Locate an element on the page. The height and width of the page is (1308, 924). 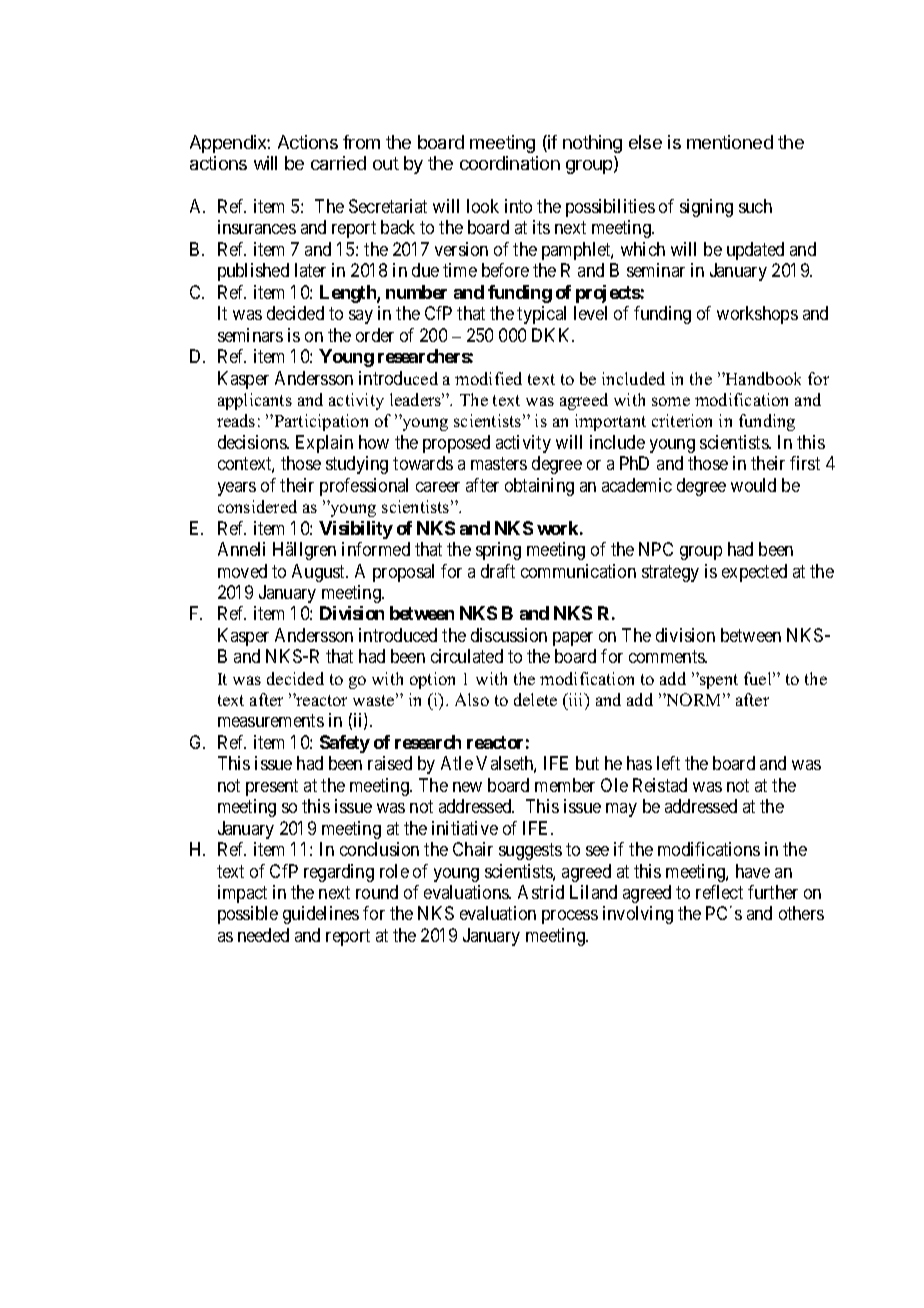
August is located at coordinates (320, 573).
